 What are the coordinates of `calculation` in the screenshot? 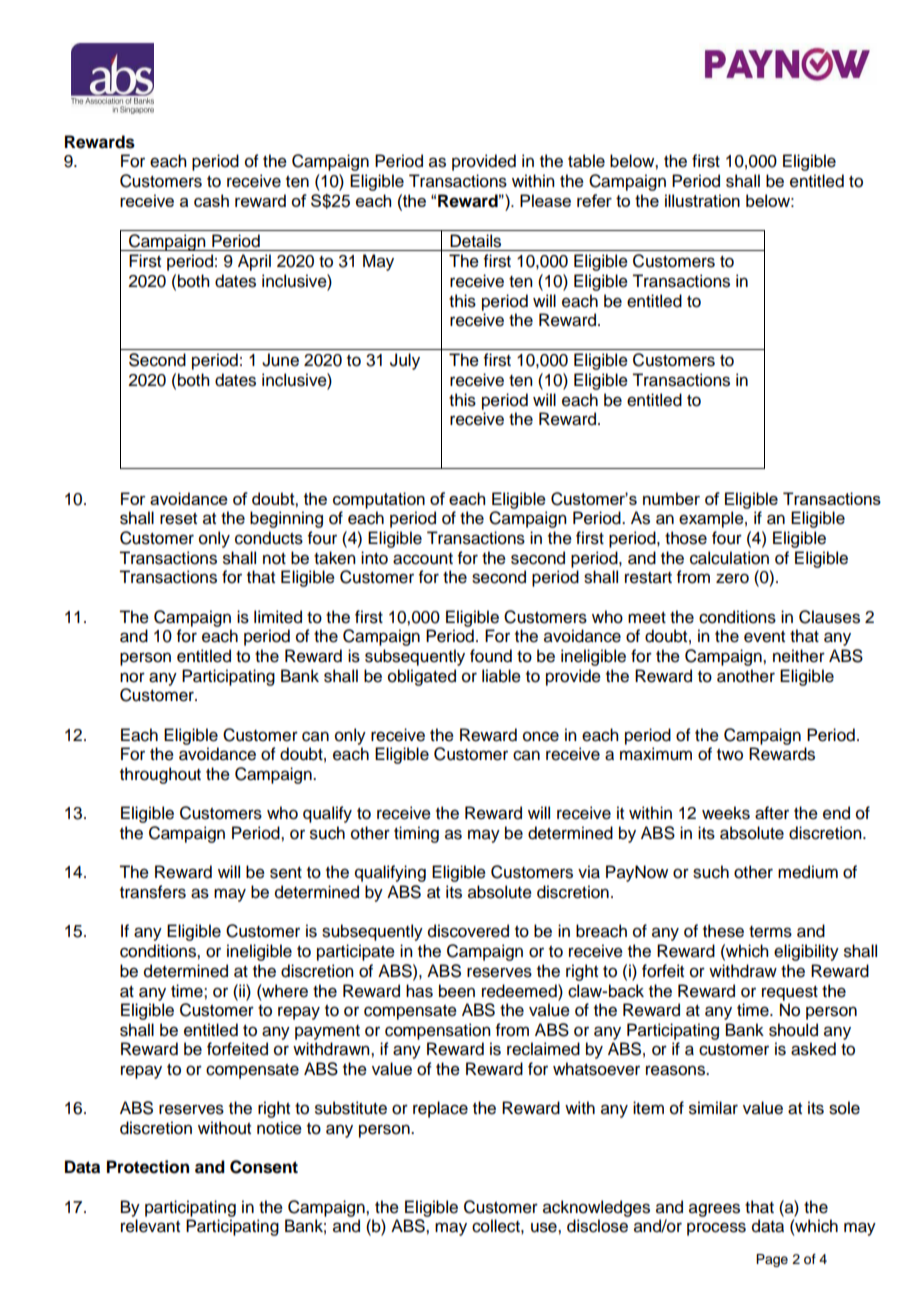 It's located at (729, 558).
